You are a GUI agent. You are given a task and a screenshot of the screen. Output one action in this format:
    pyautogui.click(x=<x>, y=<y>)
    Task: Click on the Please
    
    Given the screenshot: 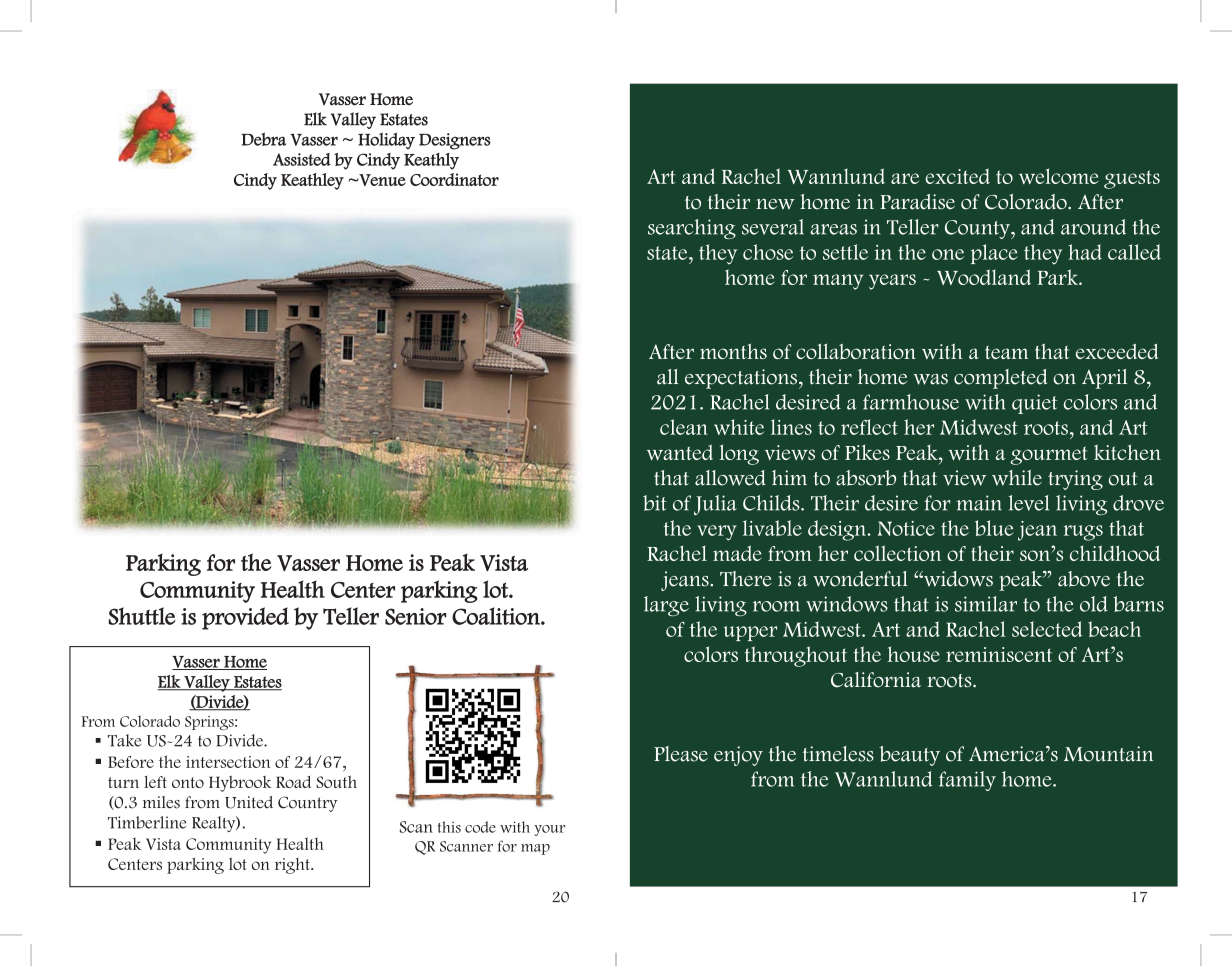 What is the action you would take?
    pyautogui.click(x=681, y=754)
